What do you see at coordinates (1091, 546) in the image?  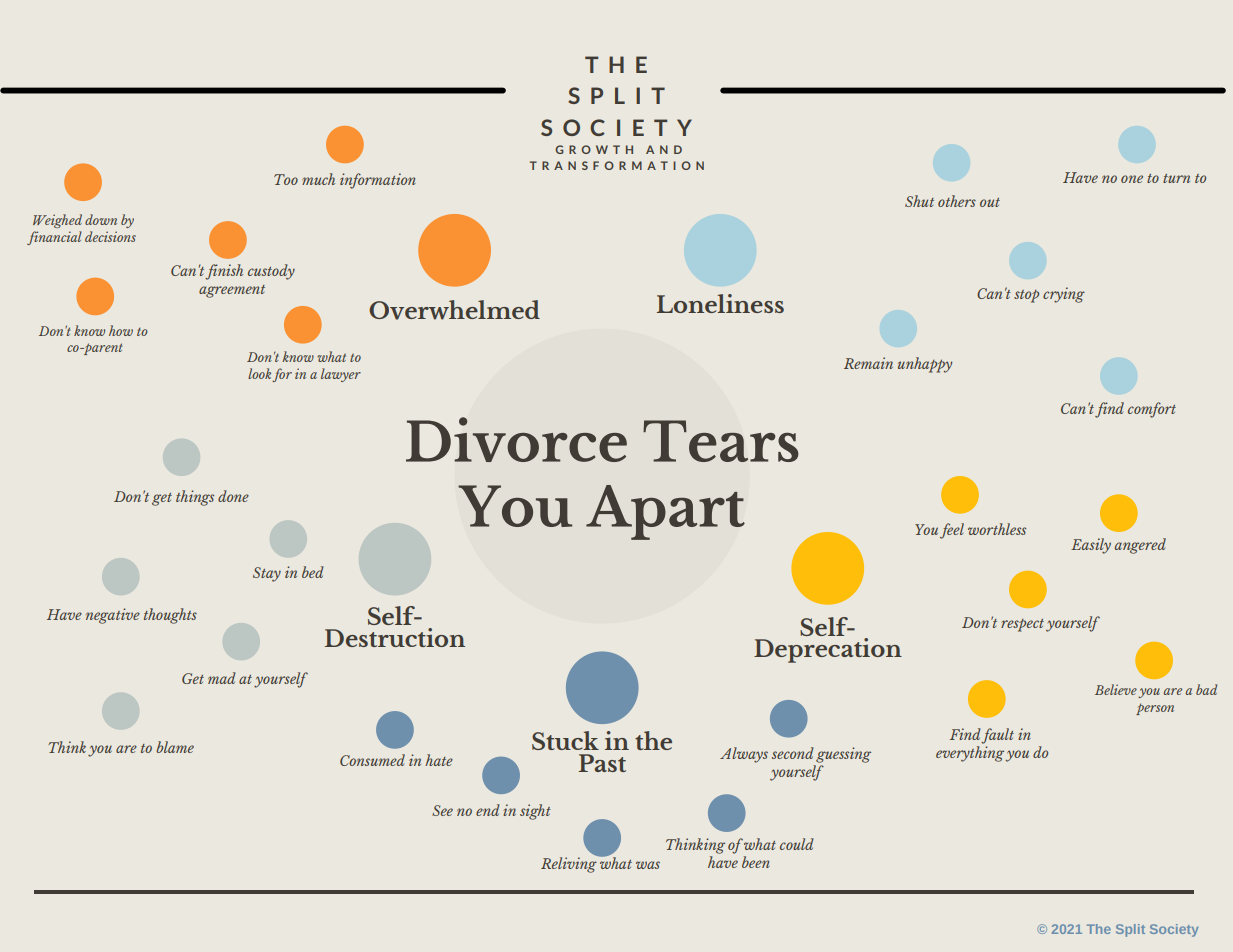 I see `Easily` at bounding box center [1091, 546].
